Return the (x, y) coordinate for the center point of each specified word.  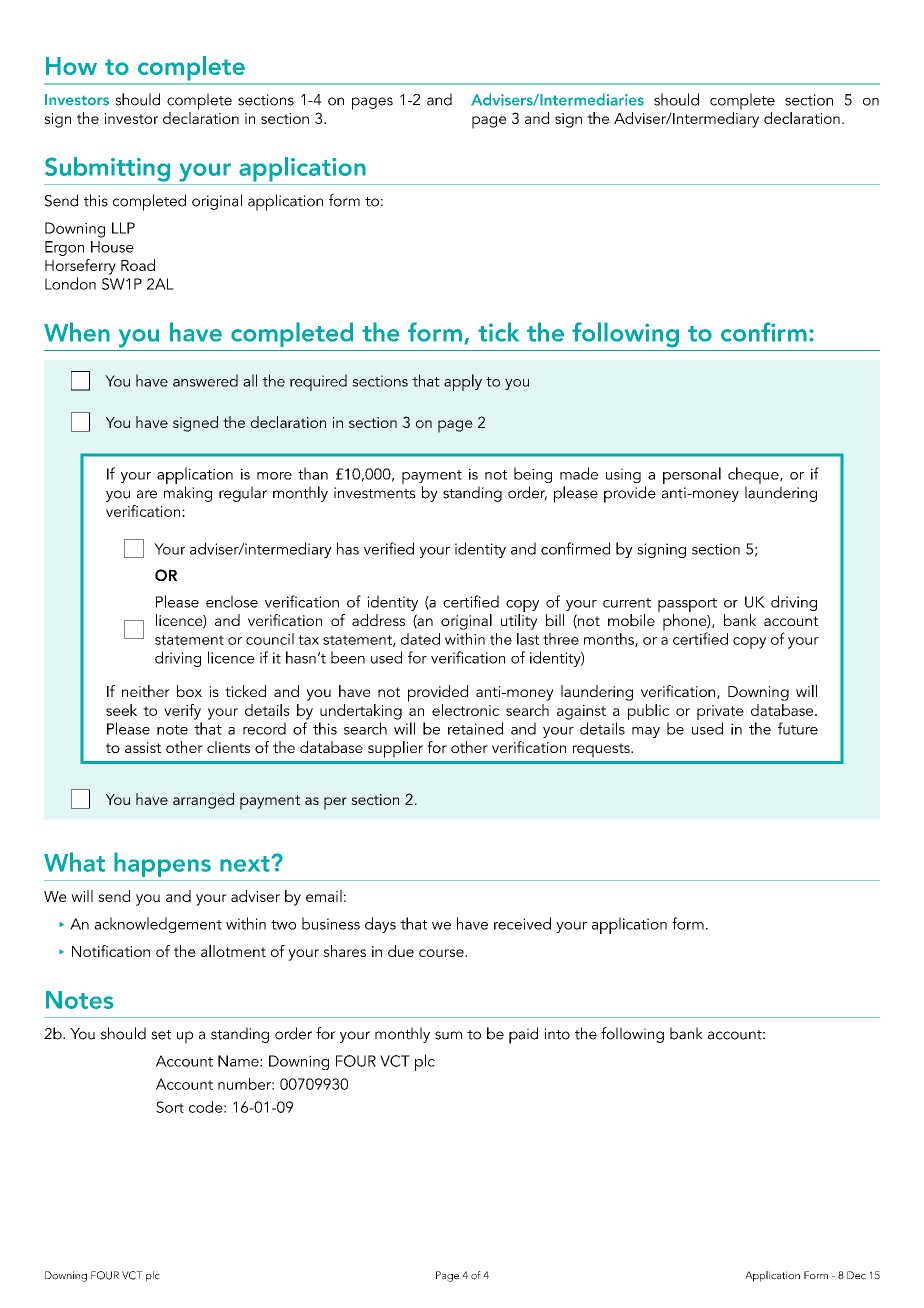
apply (463, 382)
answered (205, 380)
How (71, 66)
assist (143, 747)
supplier (395, 749)
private (720, 714)
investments (375, 493)
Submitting (107, 169)
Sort (170, 1107)
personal (692, 475)
